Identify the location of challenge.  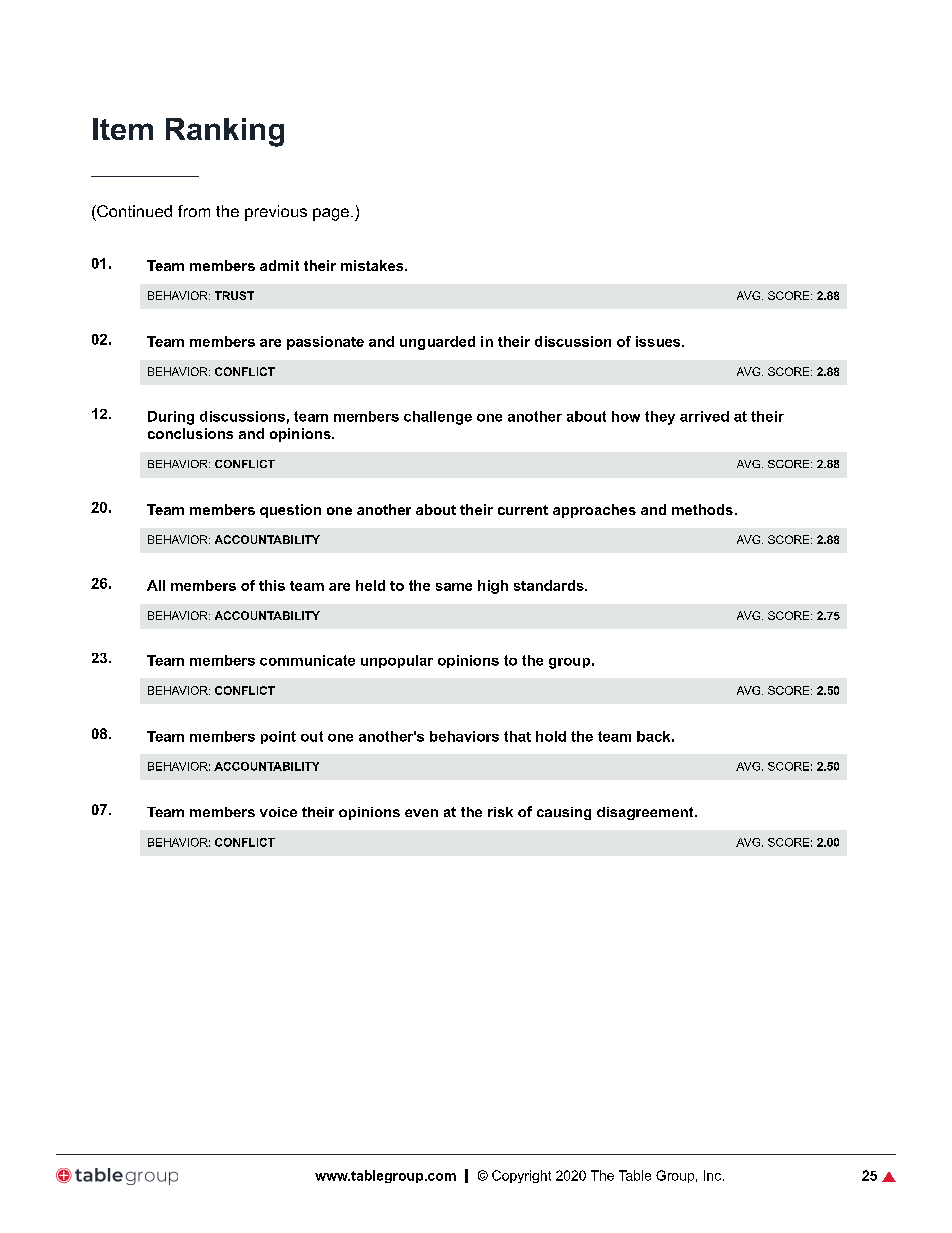
(438, 418).
